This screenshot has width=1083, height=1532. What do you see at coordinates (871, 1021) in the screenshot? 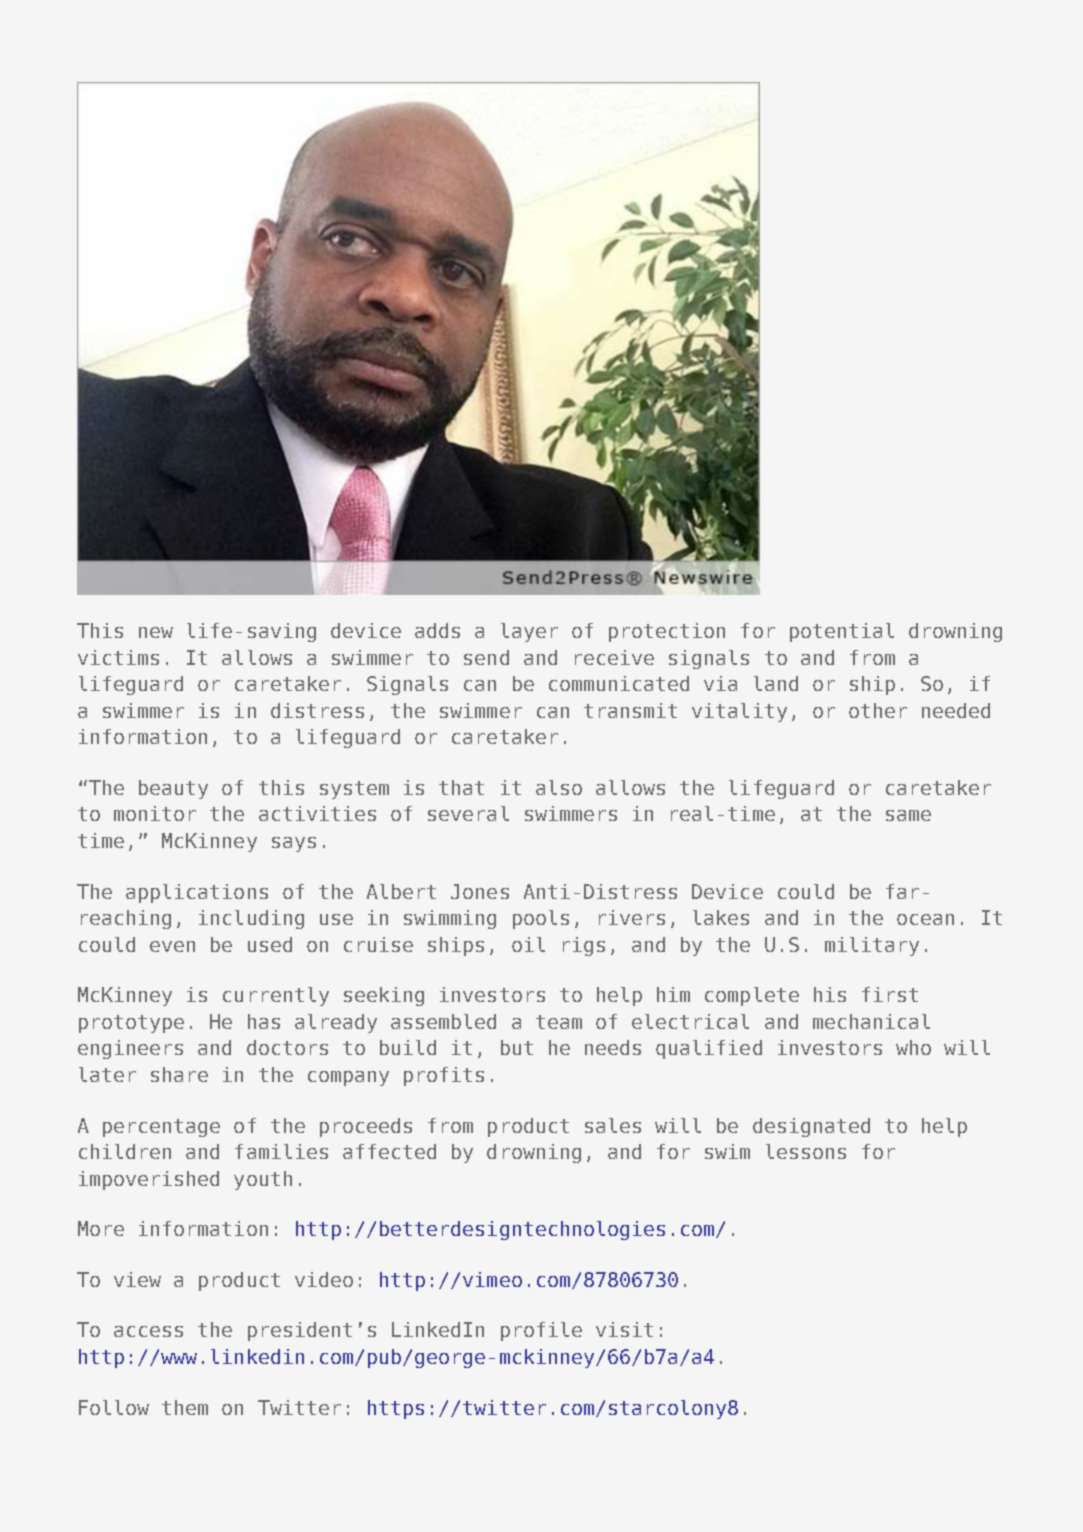
I see `mechanical` at bounding box center [871, 1021].
